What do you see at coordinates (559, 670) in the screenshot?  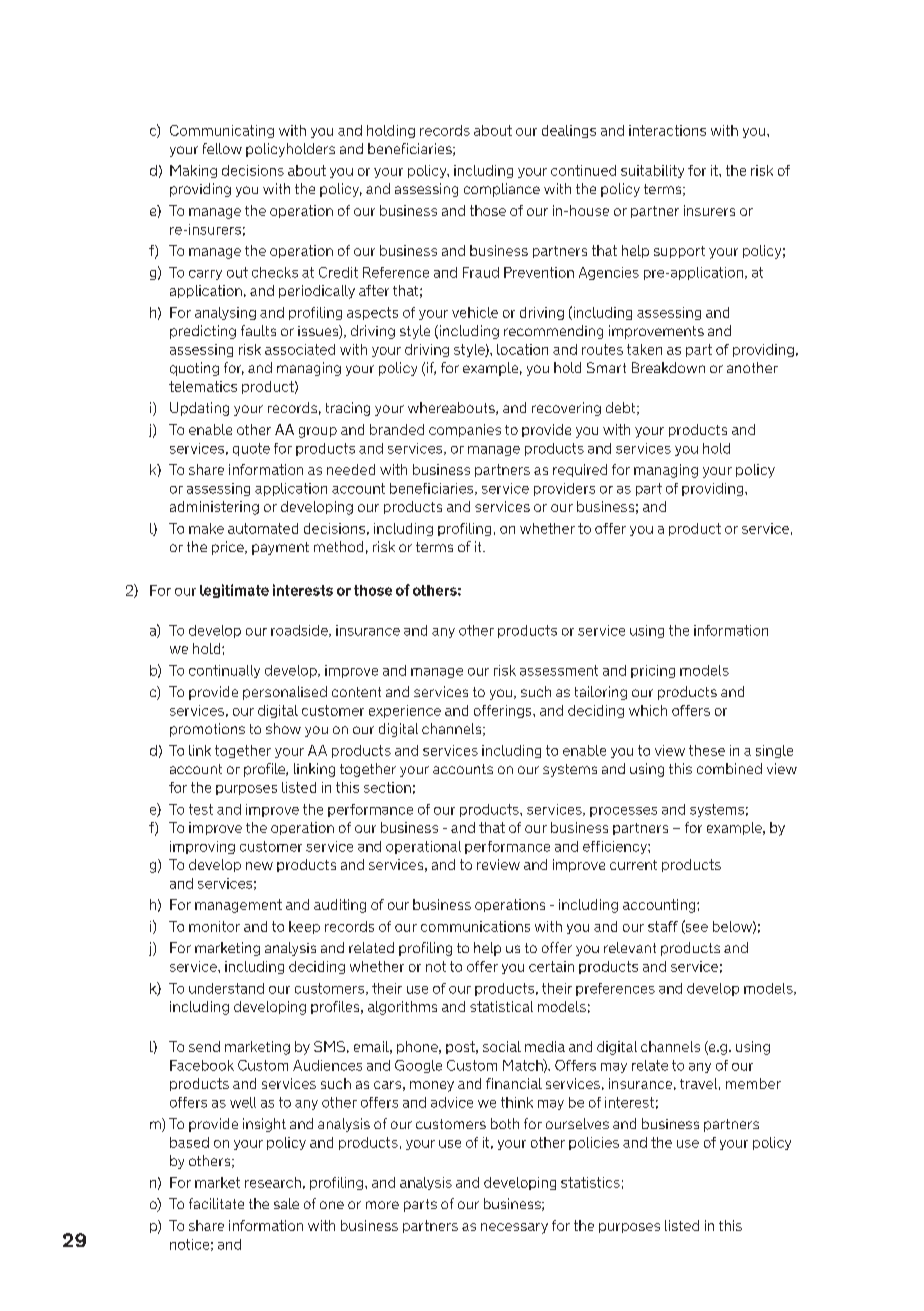 I see `assessment` at bounding box center [559, 670].
